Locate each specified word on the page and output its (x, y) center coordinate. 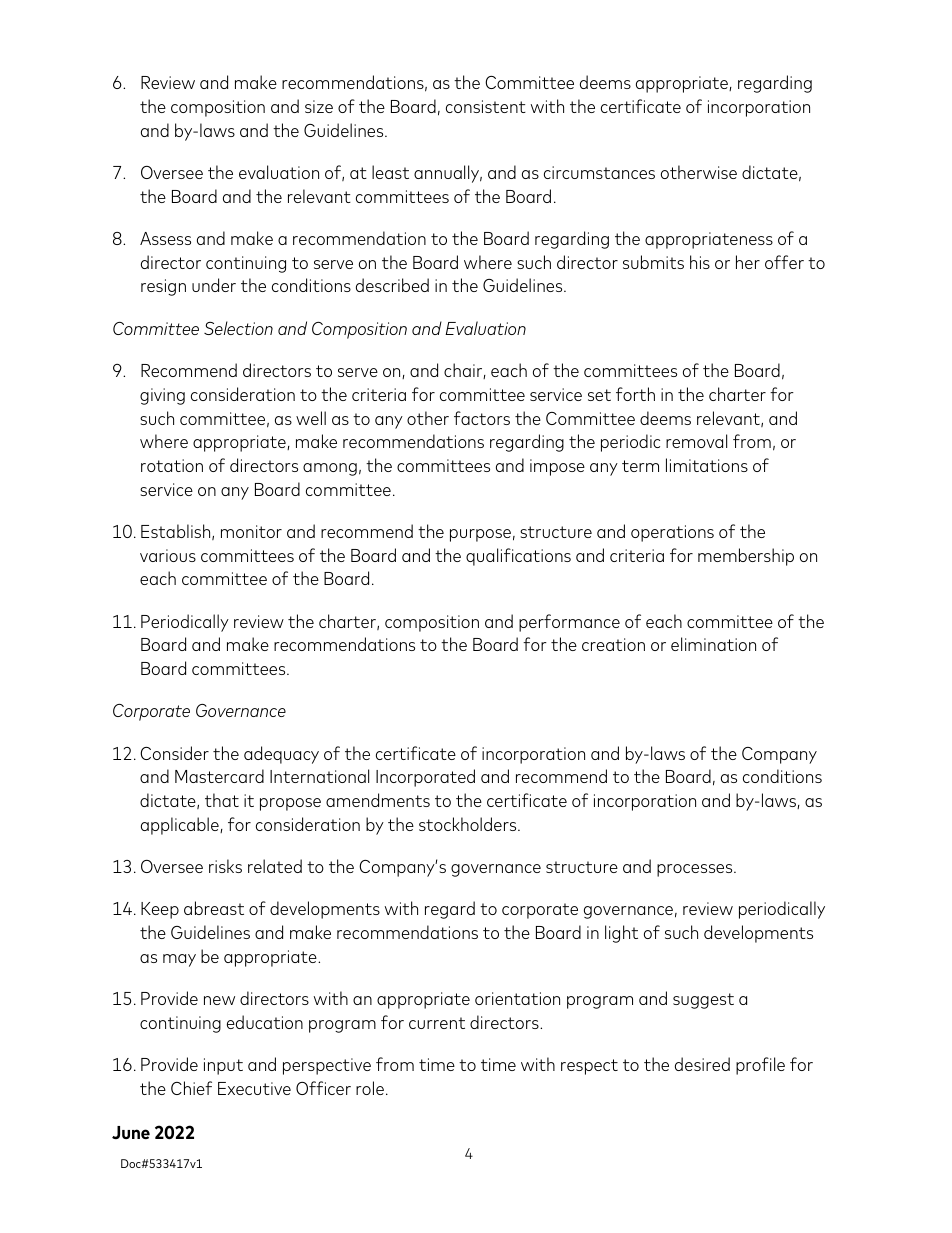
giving (162, 396)
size (319, 106)
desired (702, 1064)
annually (448, 174)
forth (635, 394)
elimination (713, 644)
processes (696, 870)
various (168, 555)
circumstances (599, 172)
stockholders (469, 824)
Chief (191, 1088)
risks (225, 866)
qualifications (518, 557)
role (370, 1088)
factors (482, 418)
